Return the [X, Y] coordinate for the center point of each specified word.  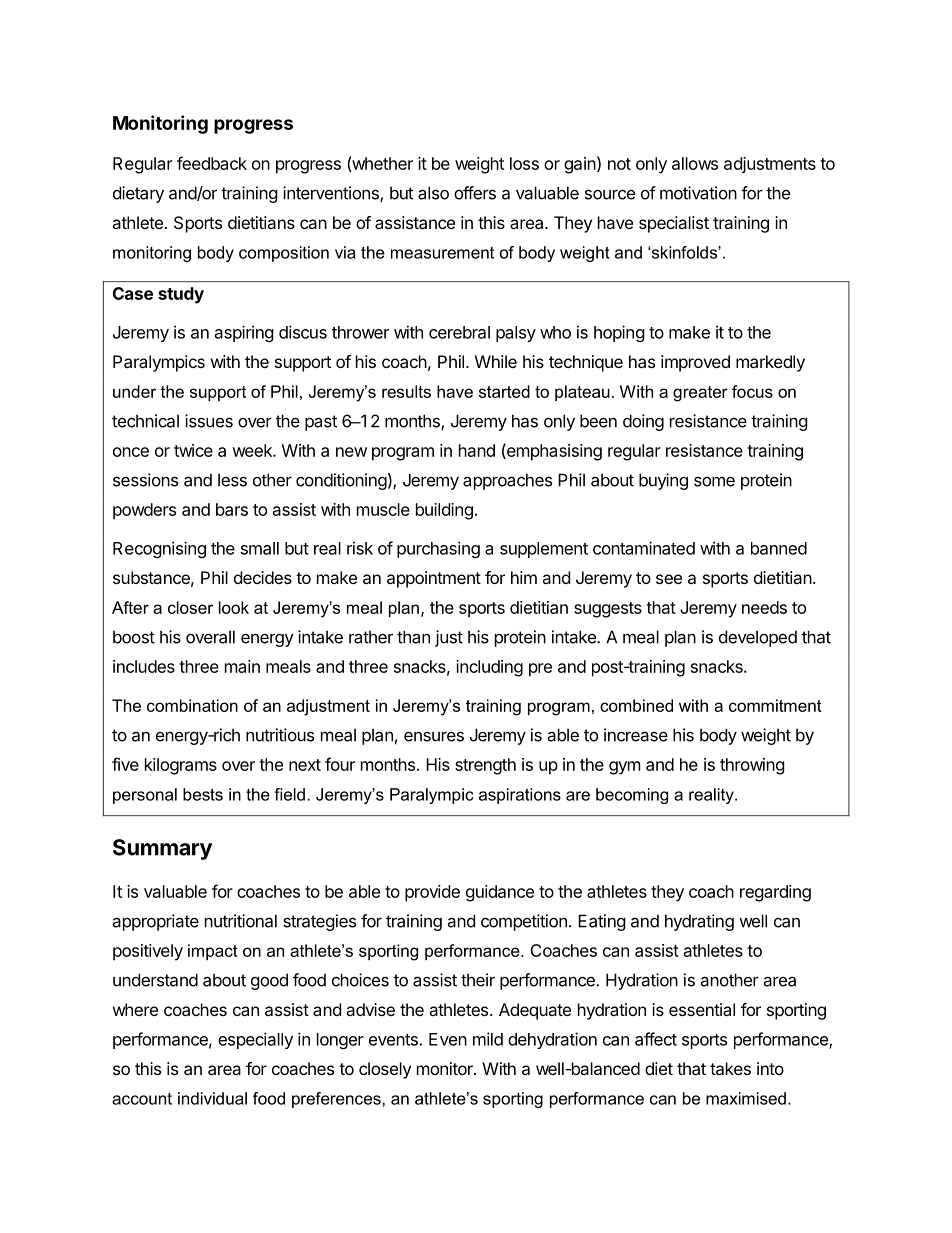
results [406, 391]
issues [209, 421]
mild [488, 1039]
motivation [698, 193]
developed [758, 638]
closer [190, 607]
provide [432, 893]
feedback [212, 163]
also [433, 193]
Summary [162, 849]
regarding [775, 893]
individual [212, 1098]
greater [700, 394]
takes [730, 1068]
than [413, 637]
